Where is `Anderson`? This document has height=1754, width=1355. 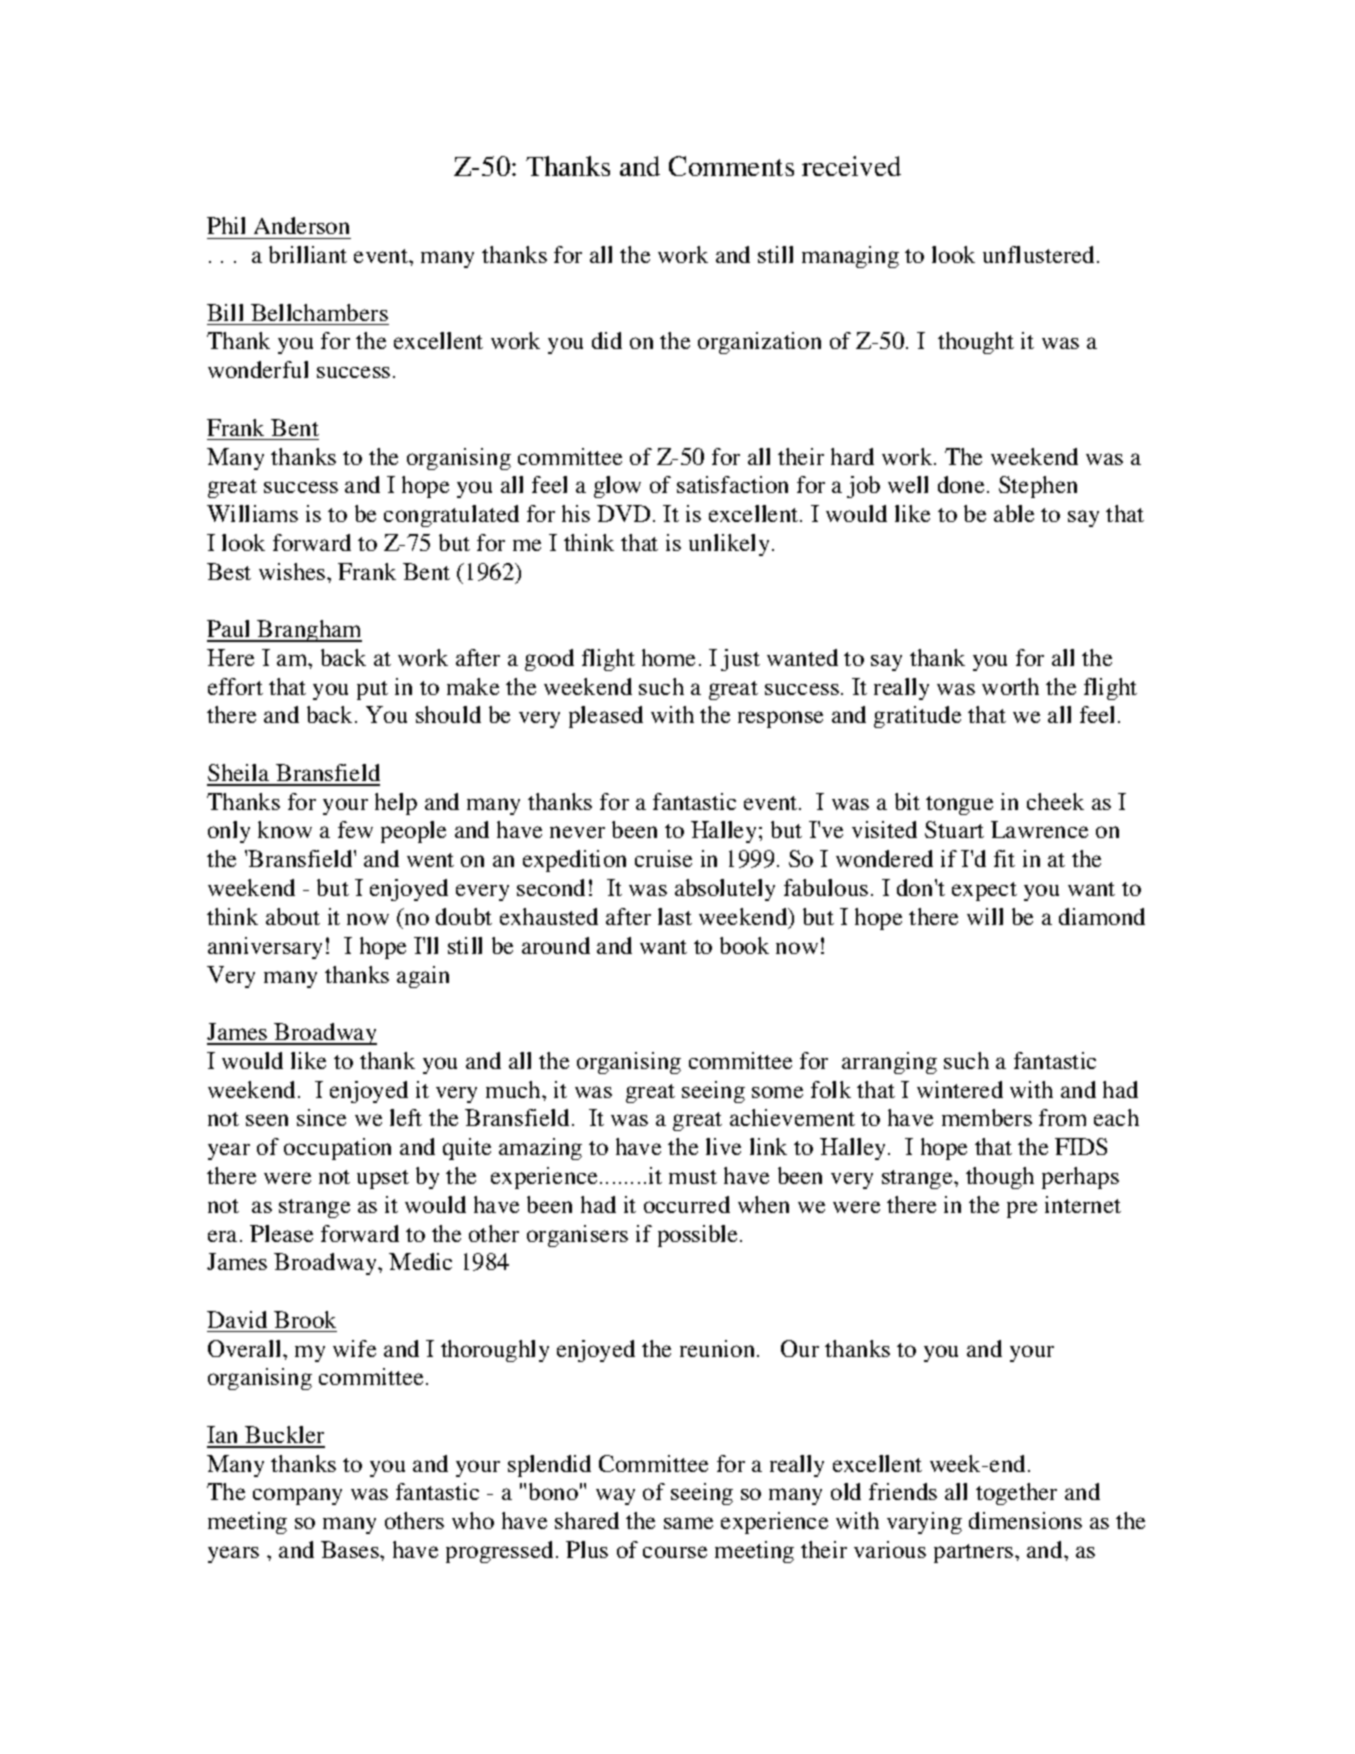
Anderson is located at coordinates (301, 225).
